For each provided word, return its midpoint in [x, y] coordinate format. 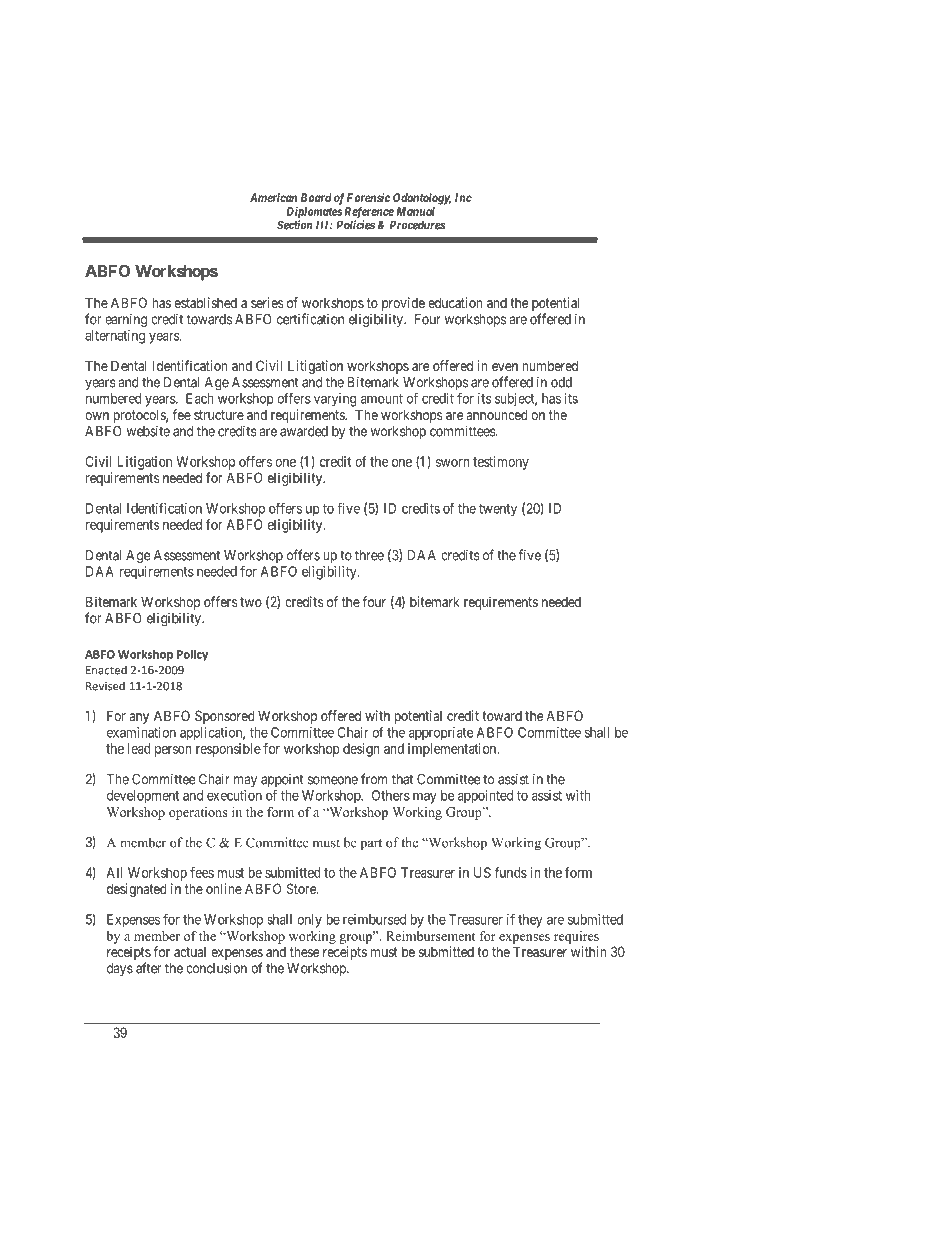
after [148, 968]
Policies [356, 224]
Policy [192, 655]
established [205, 302]
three [369, 555]
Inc [463, 197]
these [304, 951]
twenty [498, 510]
